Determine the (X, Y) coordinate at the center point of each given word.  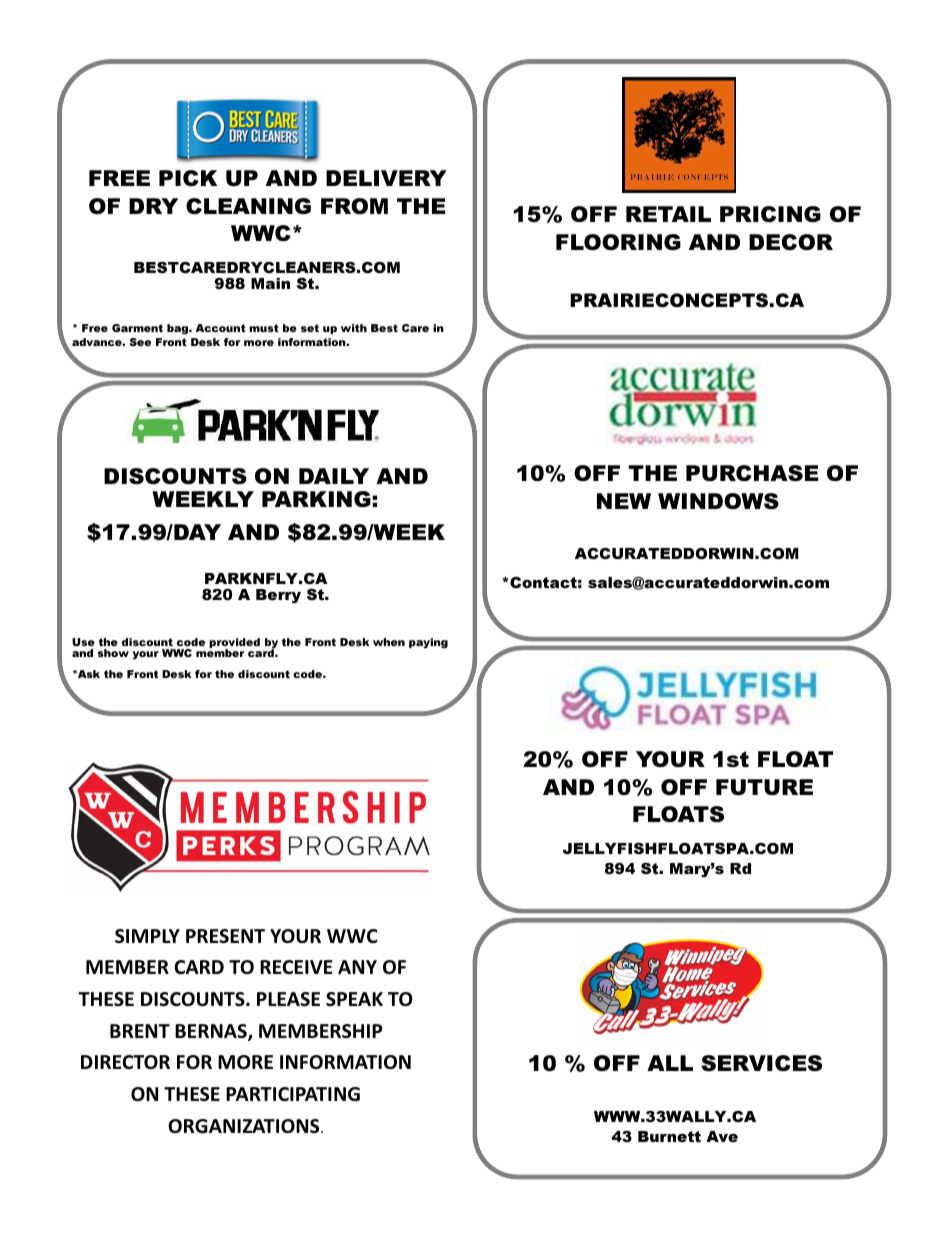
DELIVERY (386, 178)
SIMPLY (147, 936)
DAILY (334, 476)
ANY (357, 967)
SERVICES (761, 1063)
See (140, 342)
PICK (188, 178)
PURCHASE (752, 473)
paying (428, 643)
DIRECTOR (125, 1062)
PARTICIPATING (293, 1094)
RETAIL (668, 214)
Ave (722, 1136)
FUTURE (764, 787)
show (113, 653)
